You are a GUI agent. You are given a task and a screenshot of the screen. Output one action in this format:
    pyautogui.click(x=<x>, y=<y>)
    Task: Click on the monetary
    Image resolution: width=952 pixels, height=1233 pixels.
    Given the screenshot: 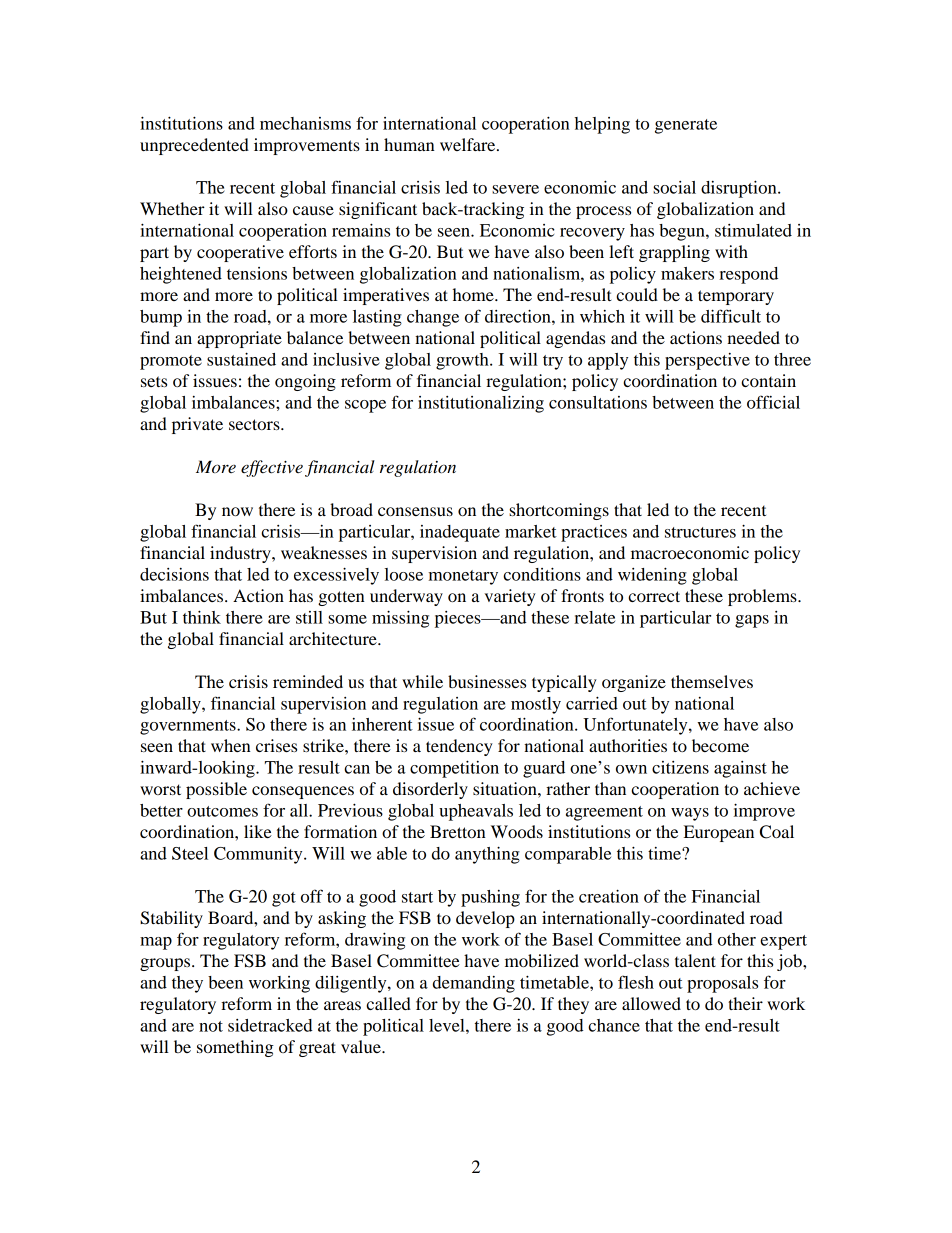 What is the action you would take?
    pyautogui.click(x=463, y=577)
